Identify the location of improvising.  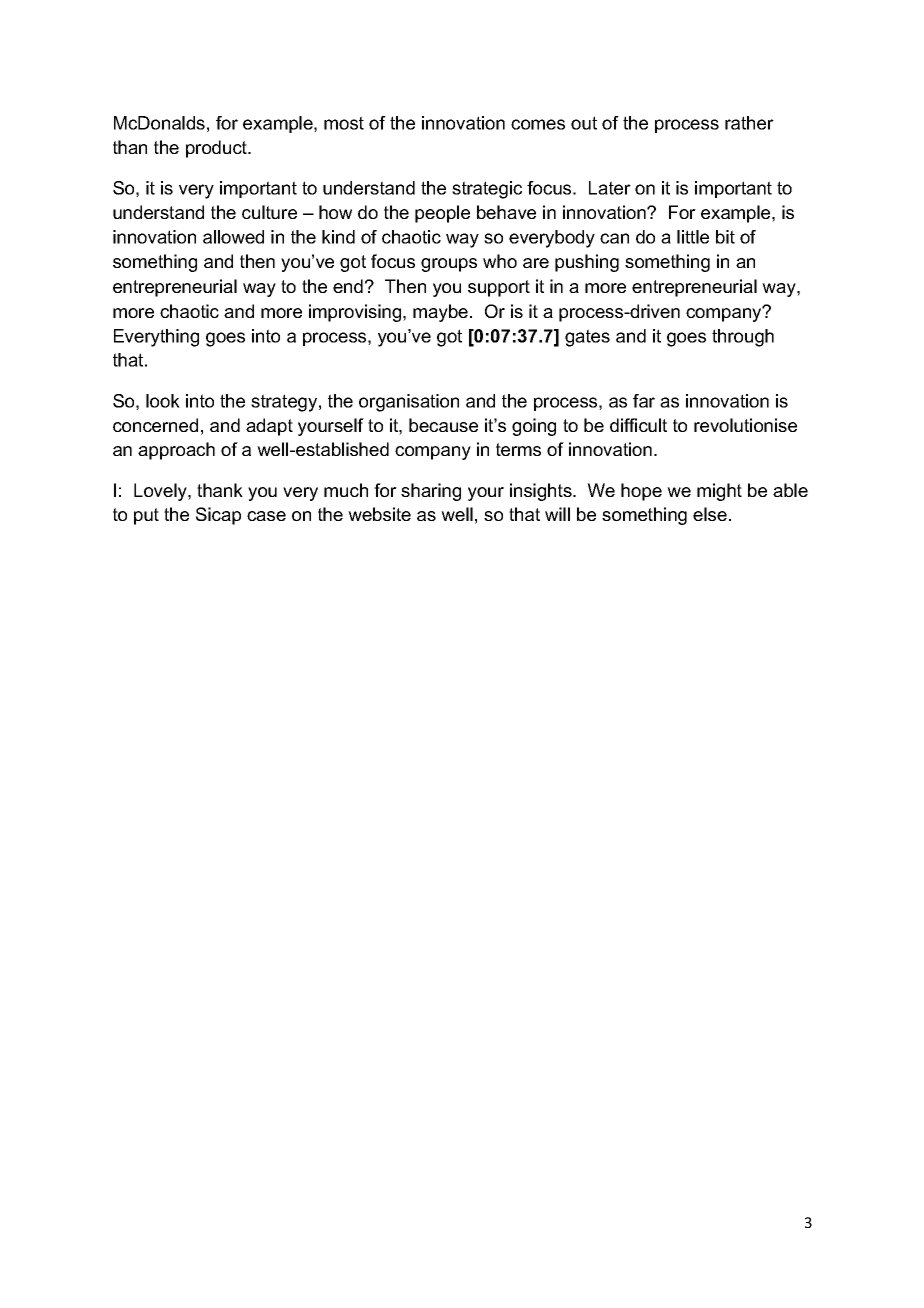
(356, 313).
